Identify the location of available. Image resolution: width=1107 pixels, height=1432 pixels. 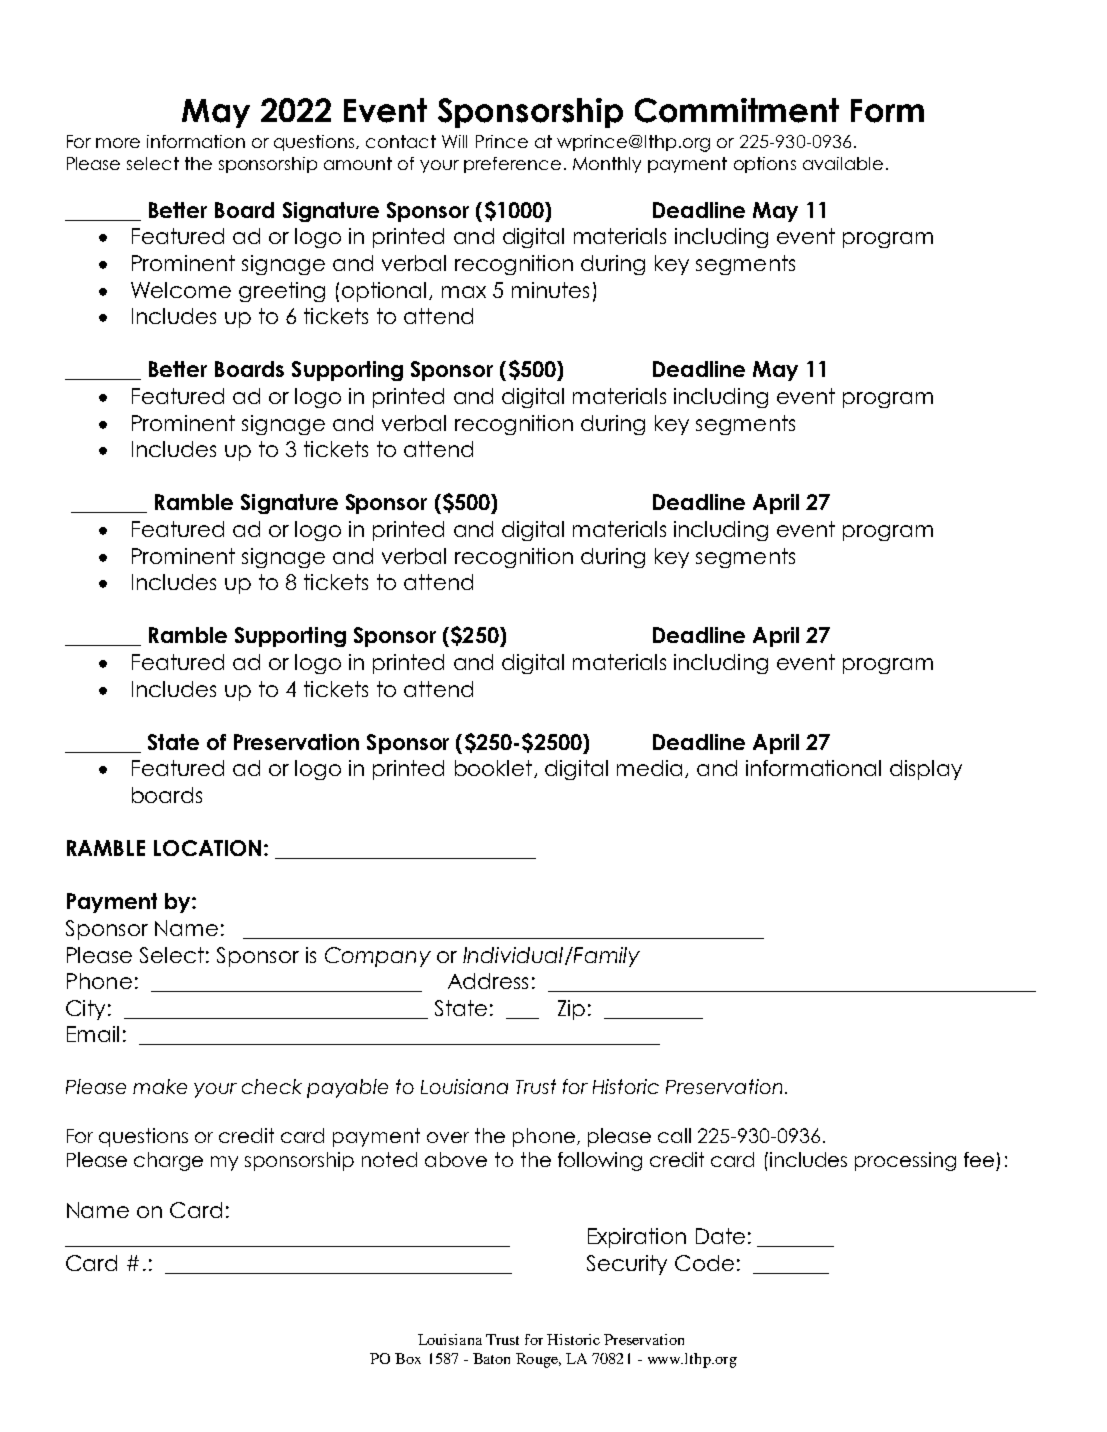
(843, 163).
